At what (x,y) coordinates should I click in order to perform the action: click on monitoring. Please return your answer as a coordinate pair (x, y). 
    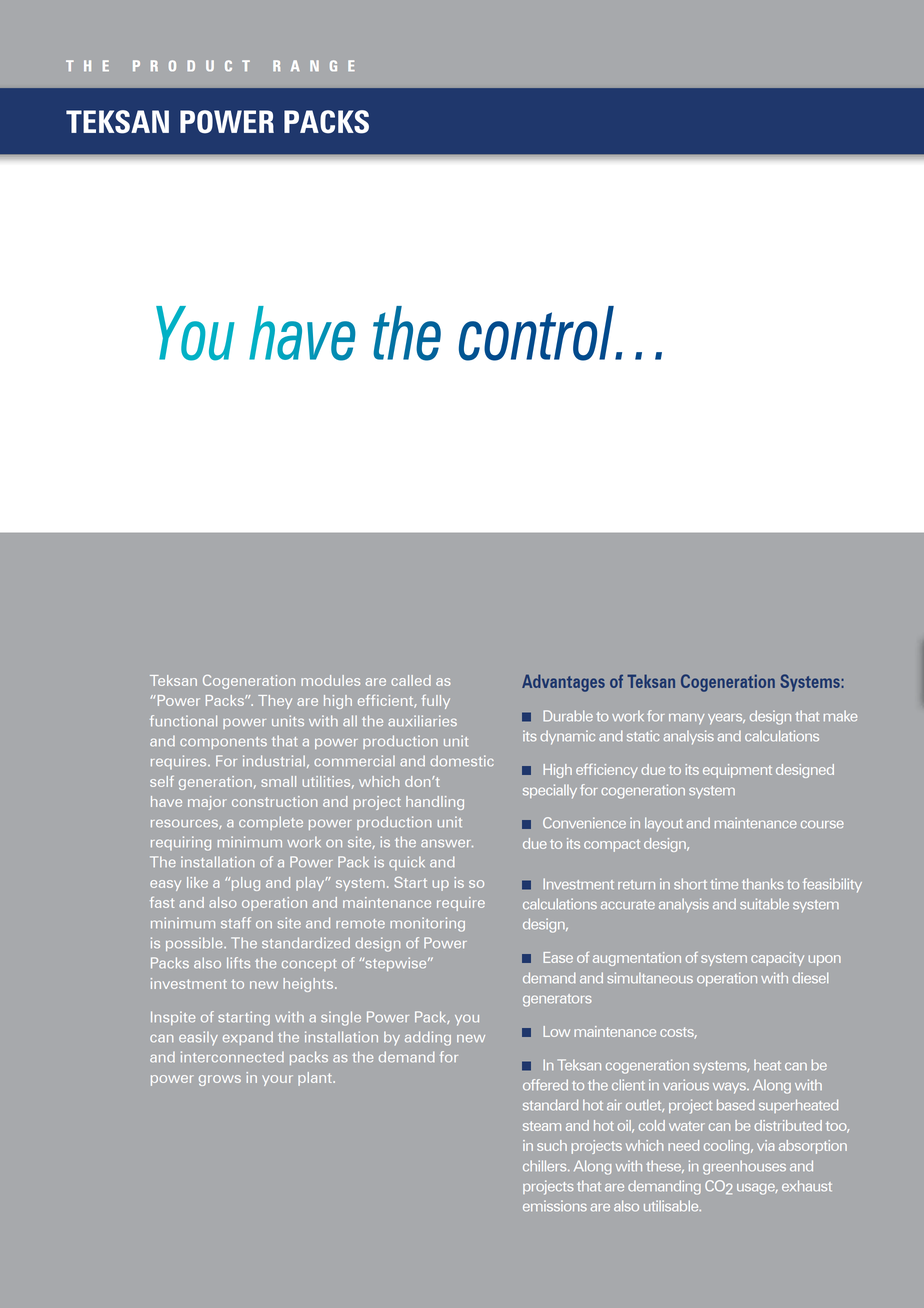
    Looking at the image, I should click on (427, 924).
